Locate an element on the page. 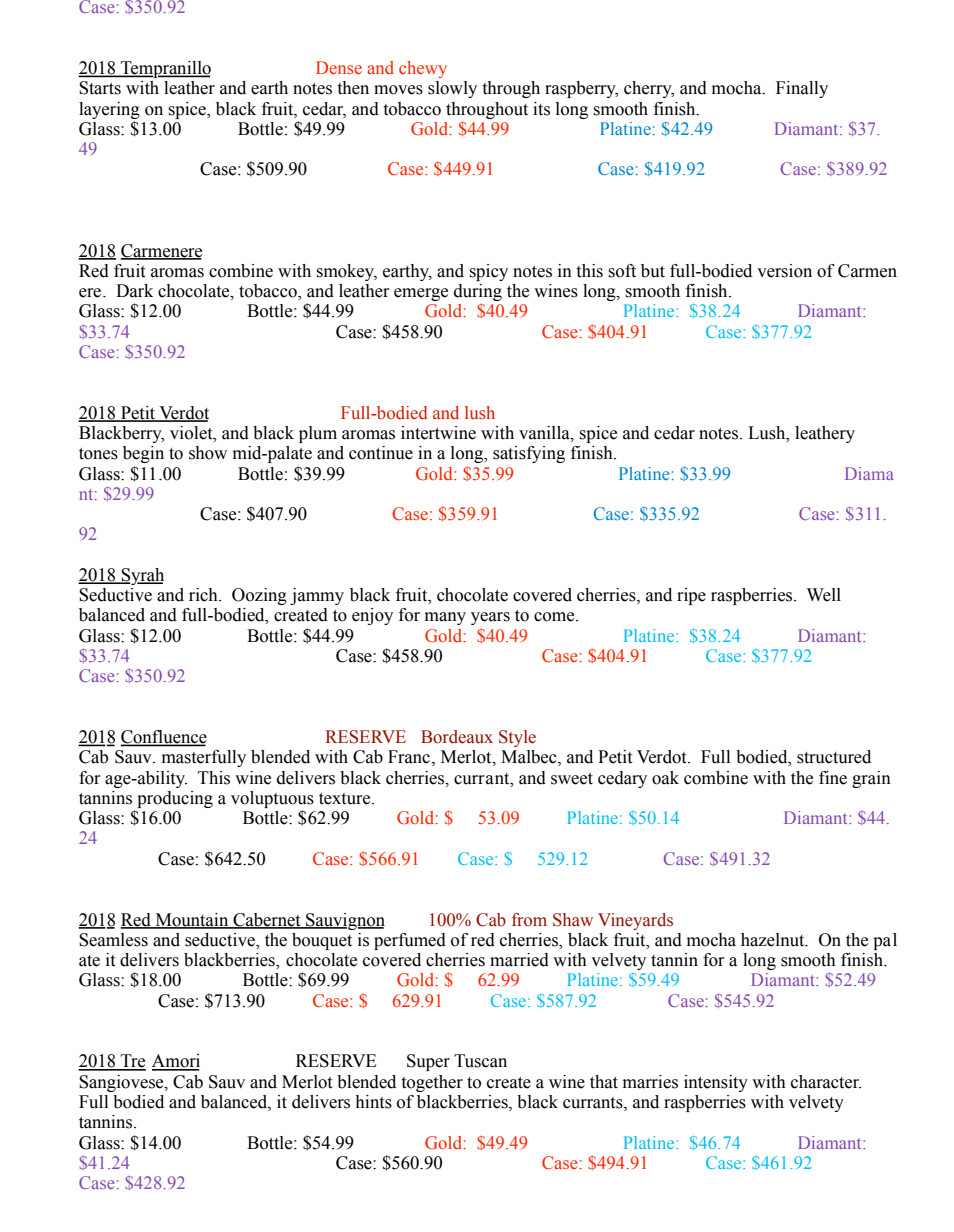 The height and width of the page is (1232, 954). version is located at coordinates (784, 271).
